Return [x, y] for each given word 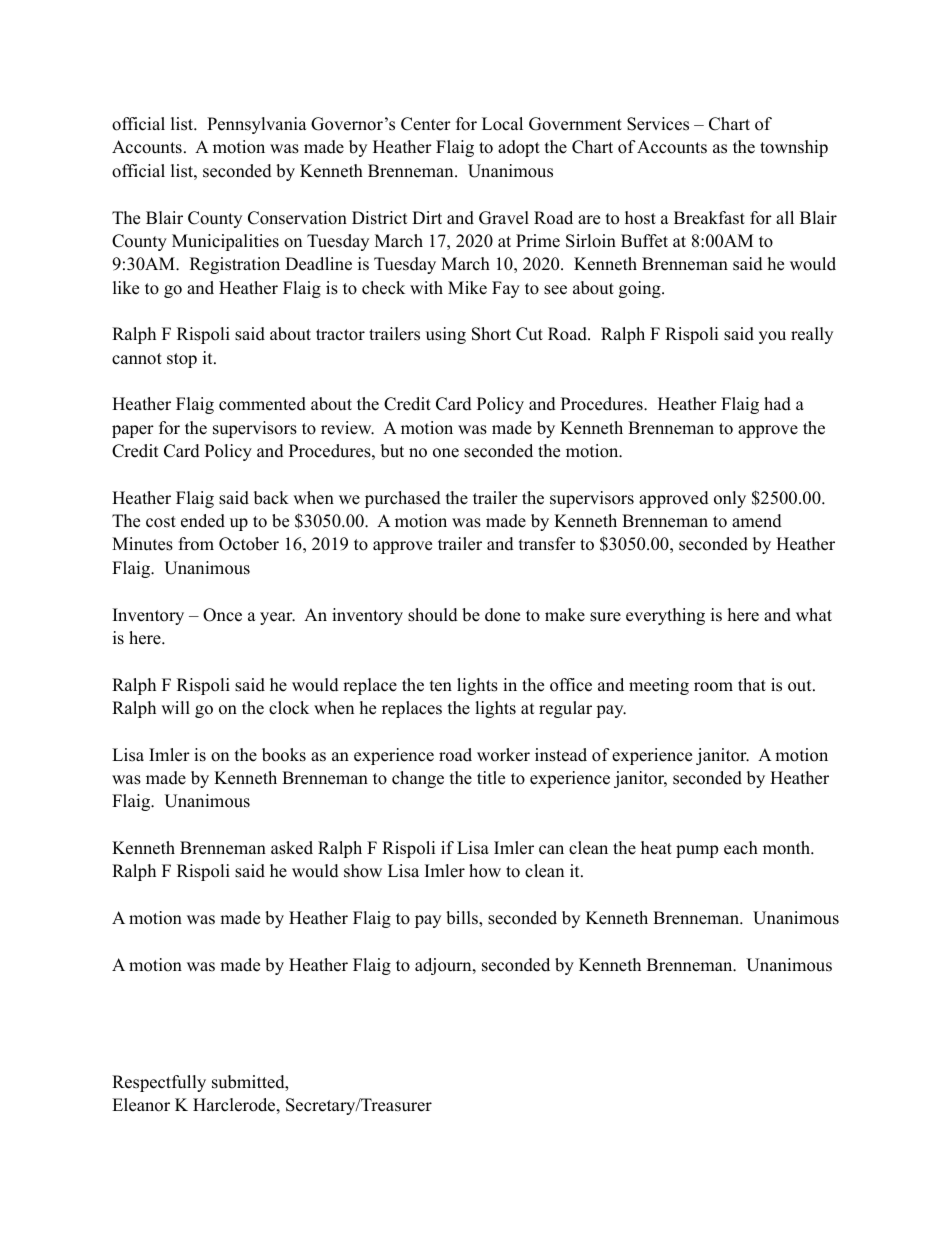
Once [222, 615]
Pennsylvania [257, 125]
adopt [519, 148]
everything [665, 616]
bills [463, 919]
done [502, 615]
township [794, 148]
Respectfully [159, 1083]
